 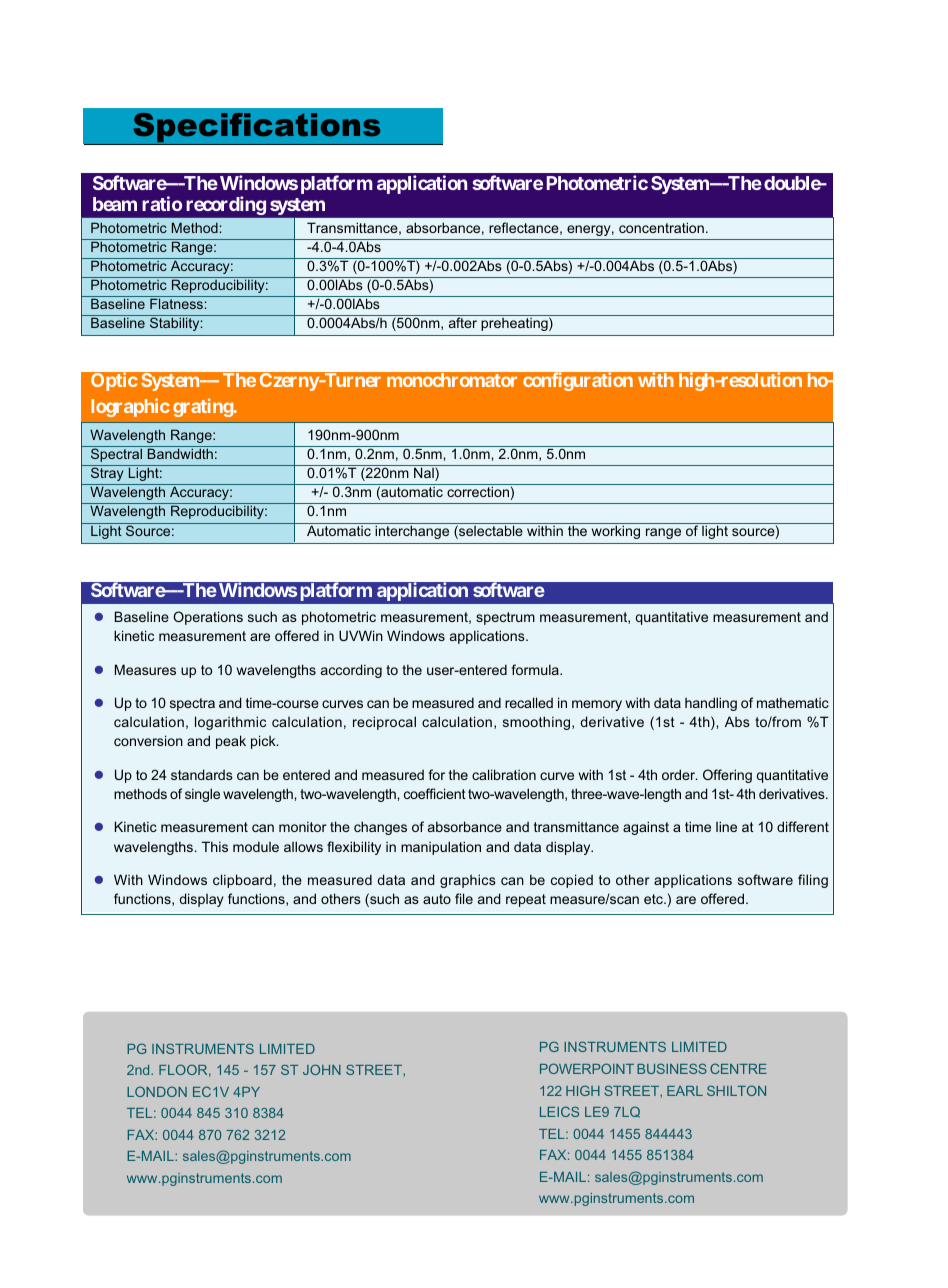 What do you see at coordinates (215, 846) in the page?
I see `This` at bounding box center [215, 846].
